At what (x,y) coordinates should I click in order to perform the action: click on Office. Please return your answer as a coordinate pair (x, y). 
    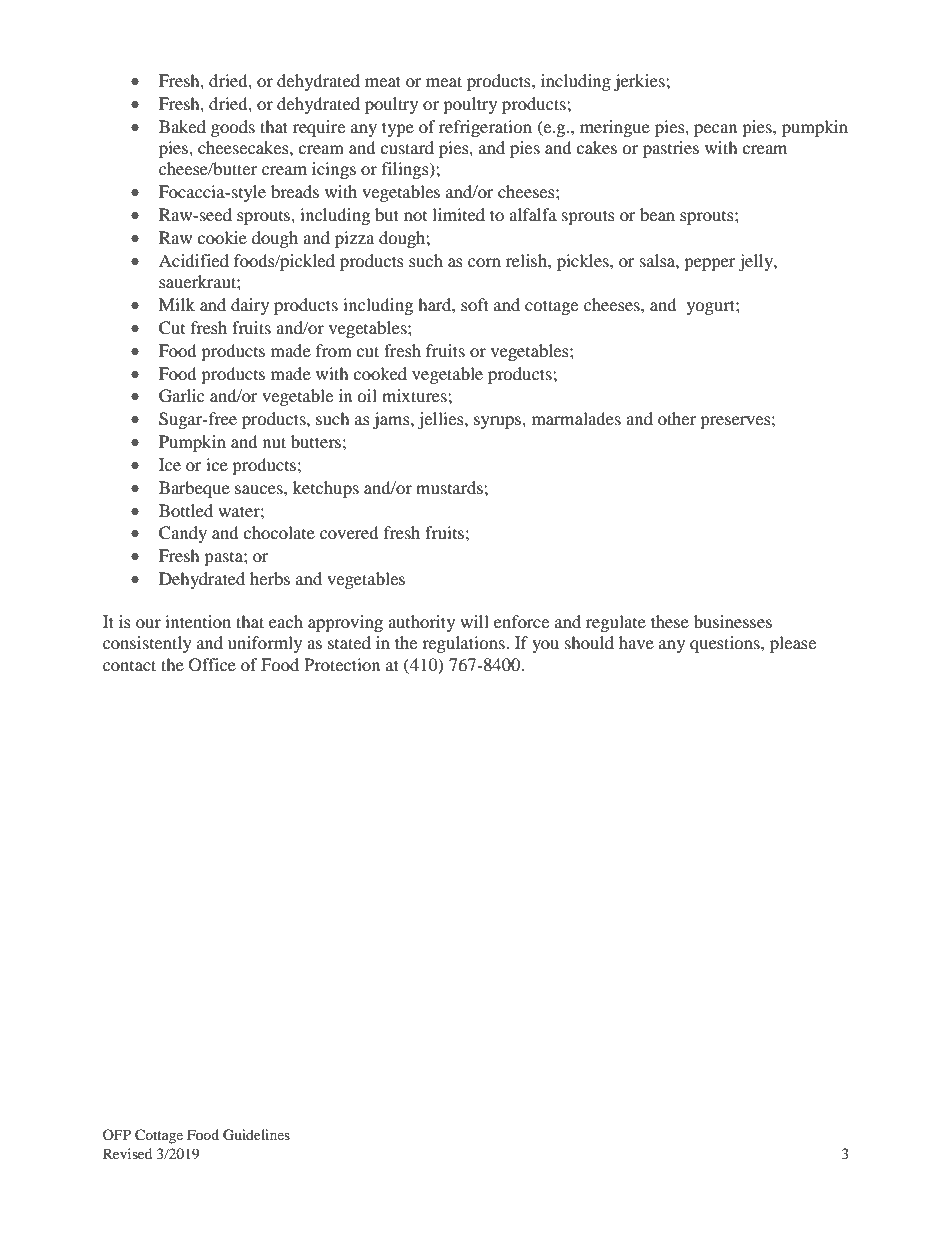
    Looking at the image, I should click on (212, 665).
